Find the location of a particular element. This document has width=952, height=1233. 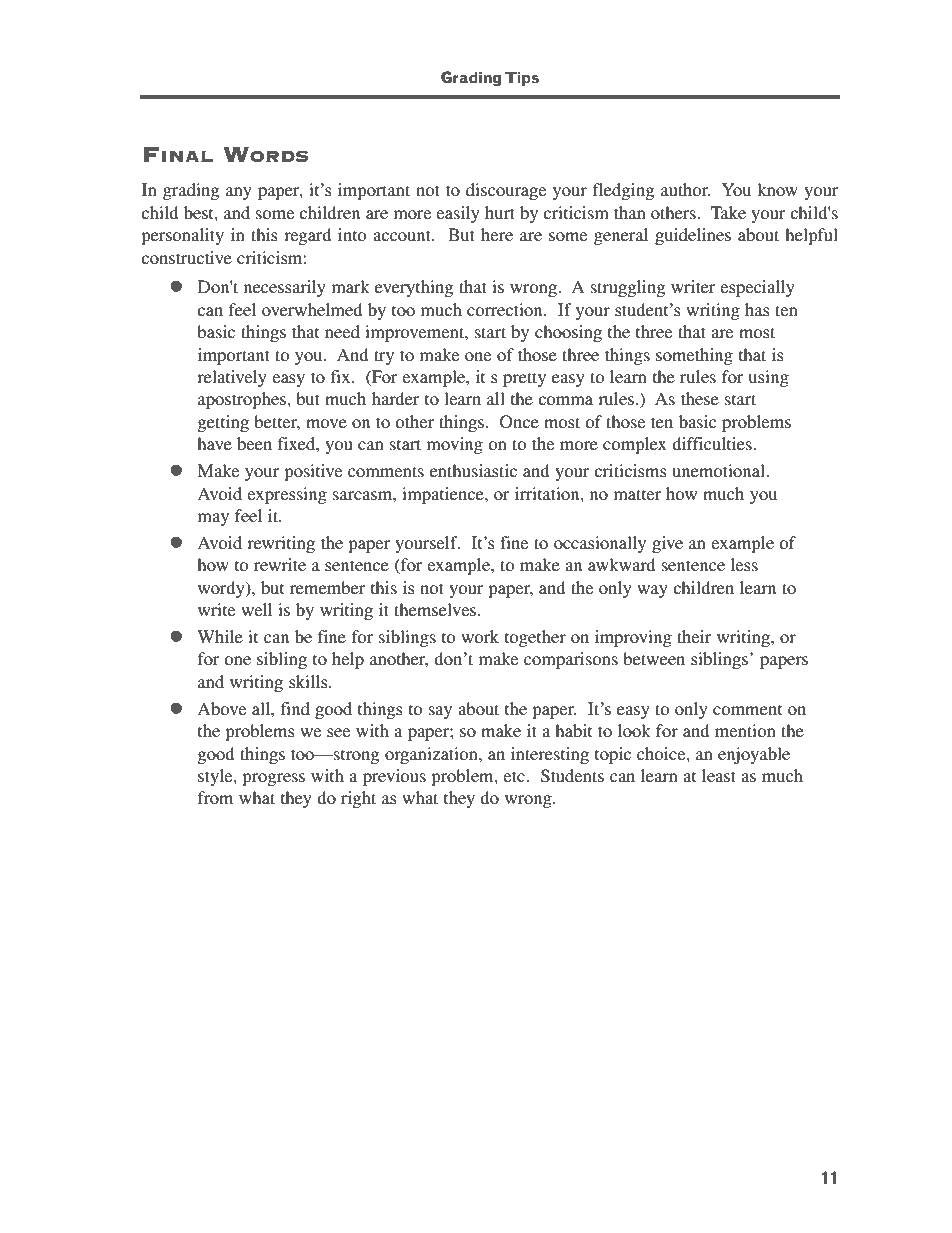

any is located at coordinates (239, 193).
